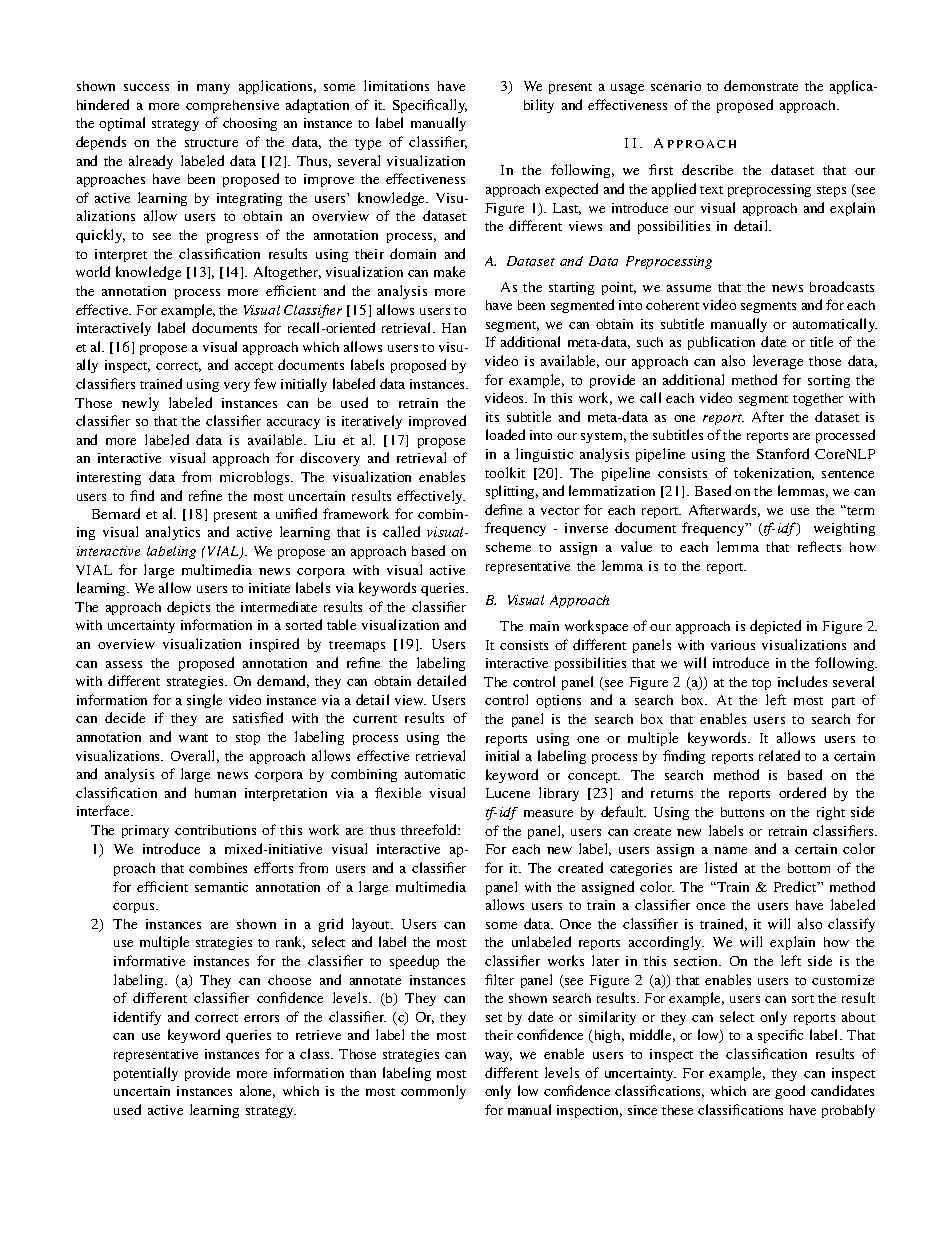 Image resolution: width=952 pixels, height=1233 pixels. I want to click on structure, so click(211, 143).
